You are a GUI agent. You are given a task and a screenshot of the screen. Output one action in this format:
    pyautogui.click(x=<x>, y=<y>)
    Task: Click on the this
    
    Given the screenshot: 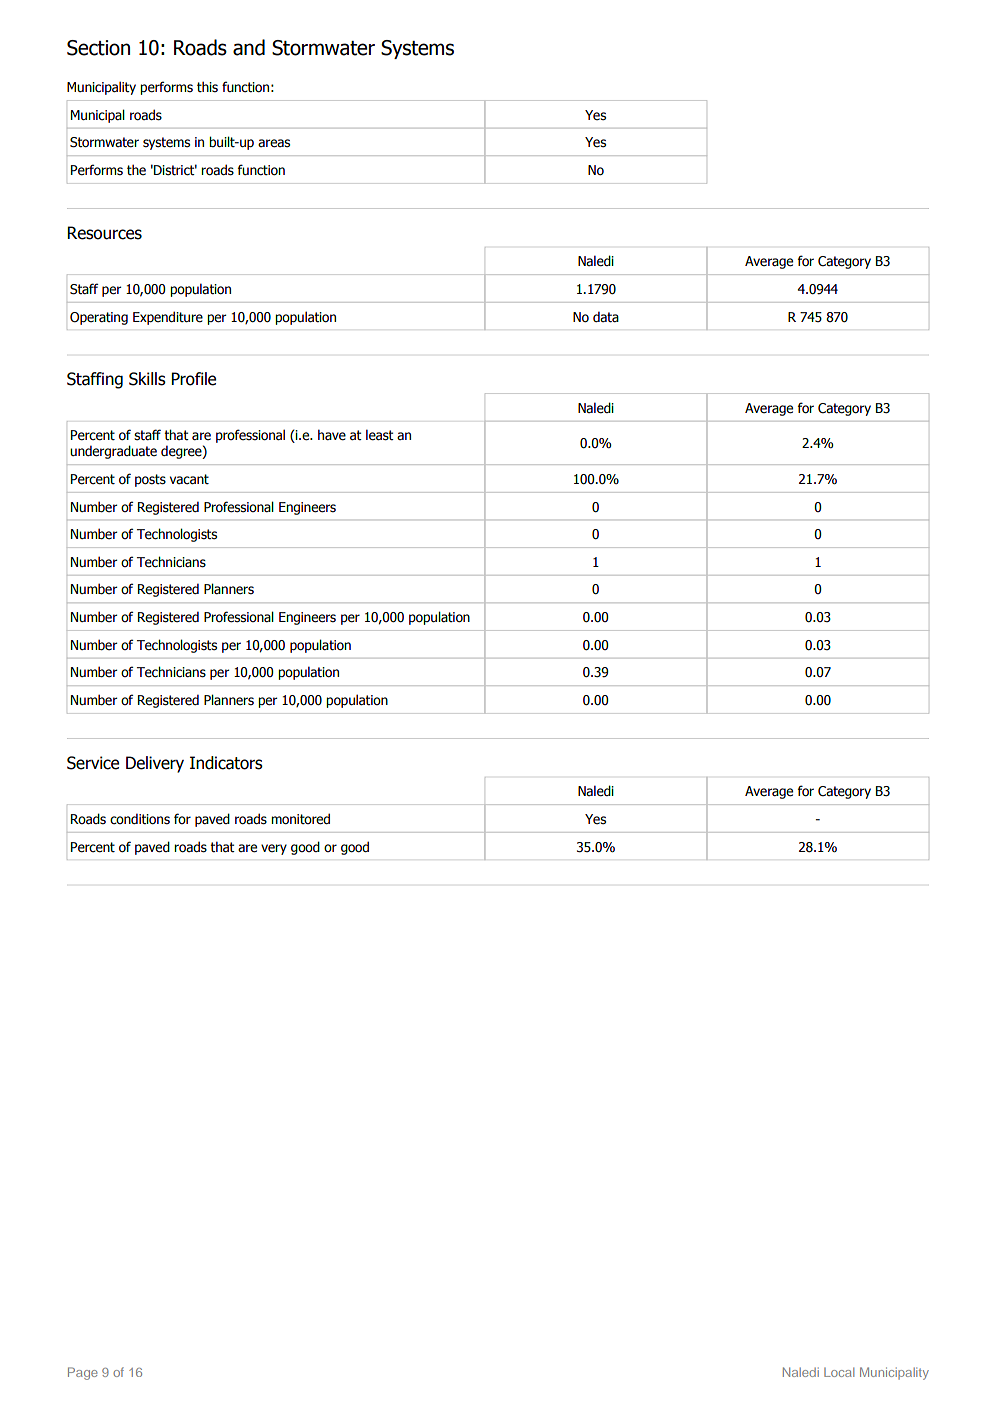 What is the action you would take?
    pyautogui.click(x=207, y=87)
